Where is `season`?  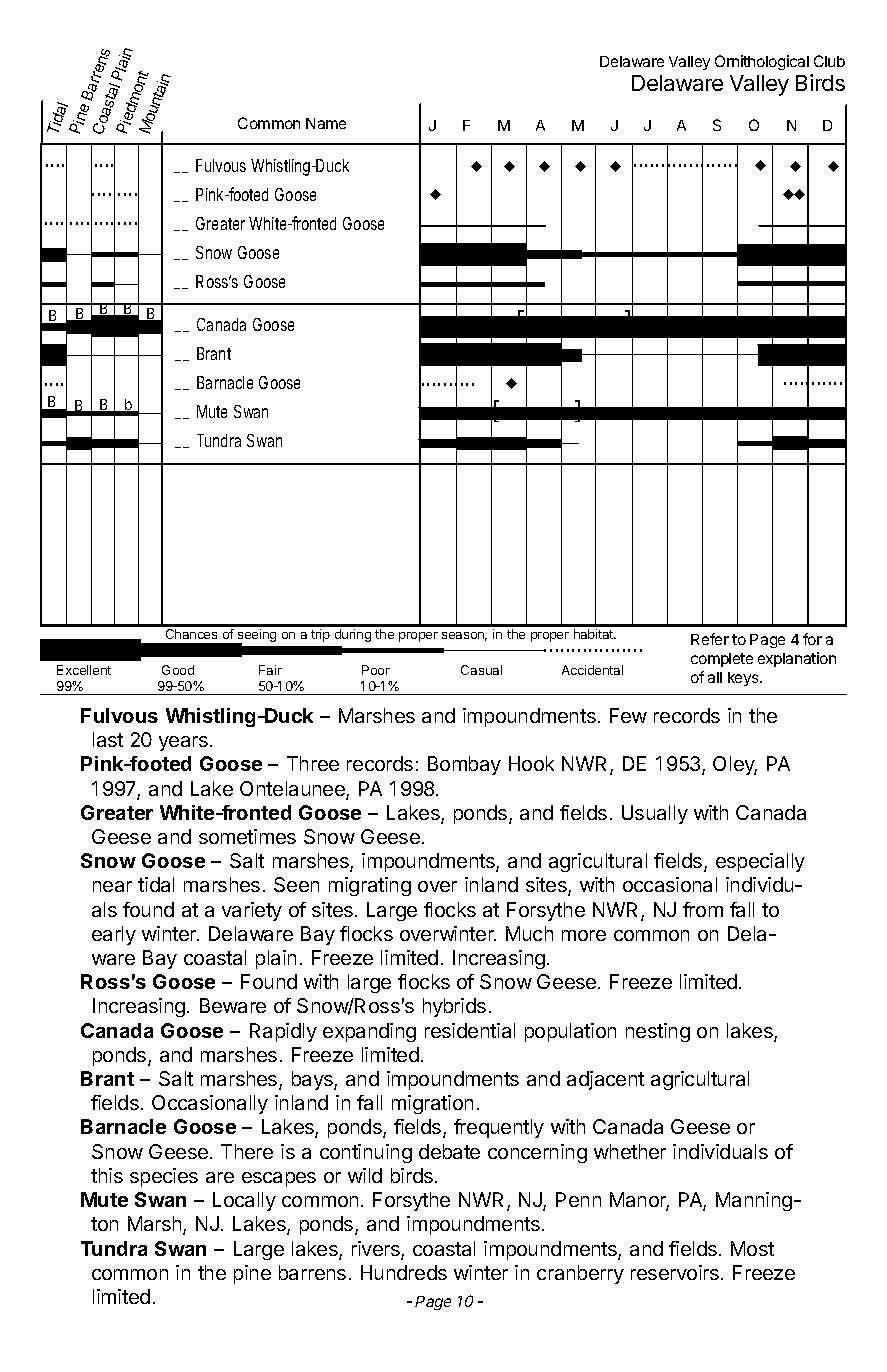 season is located at coordinates (464, 636).
